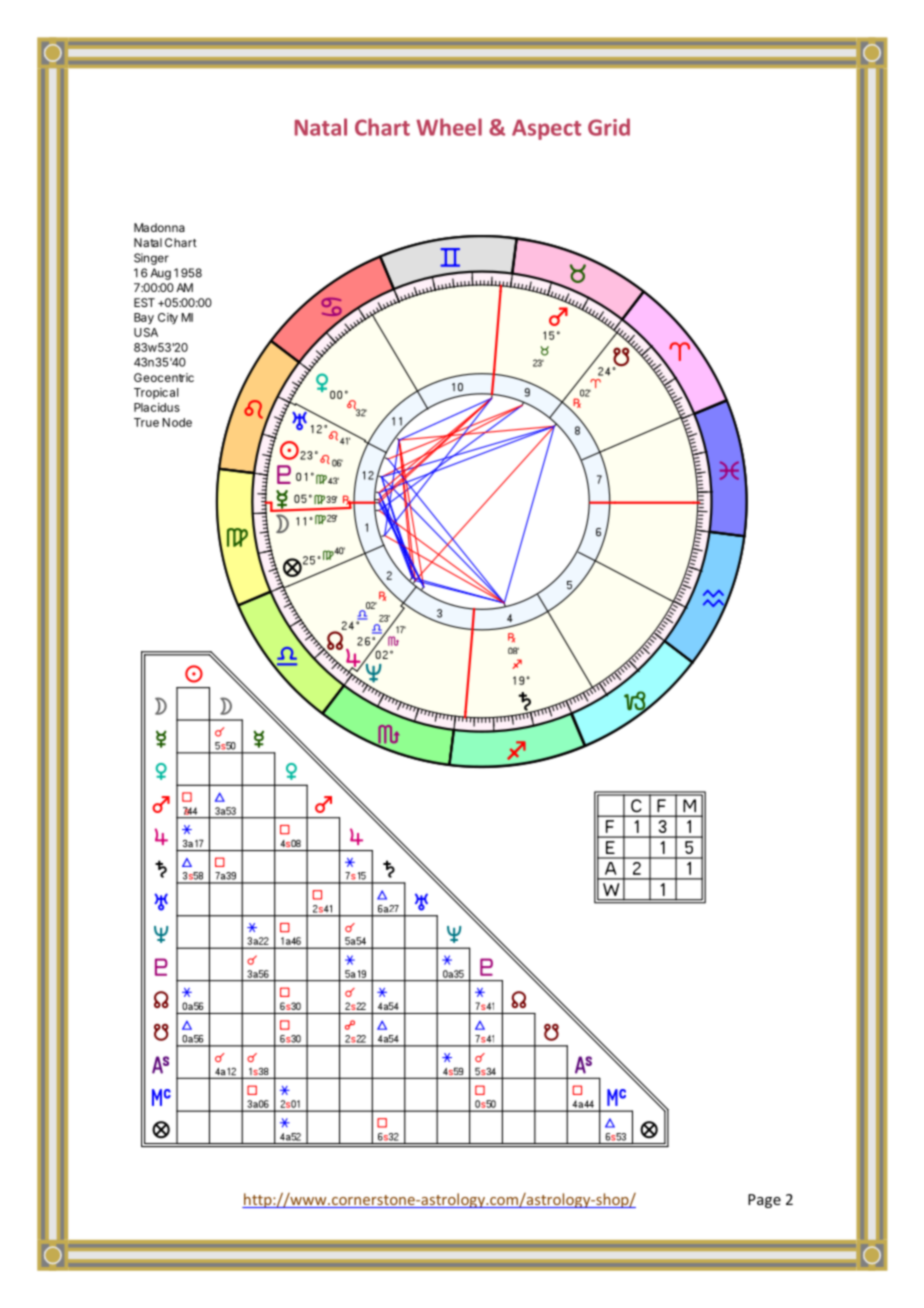 The image size is (924, 1308). What do you see at coordinates (151, 259) in the screenshot?
I see `Singer` at bounding box center [151, 259].
